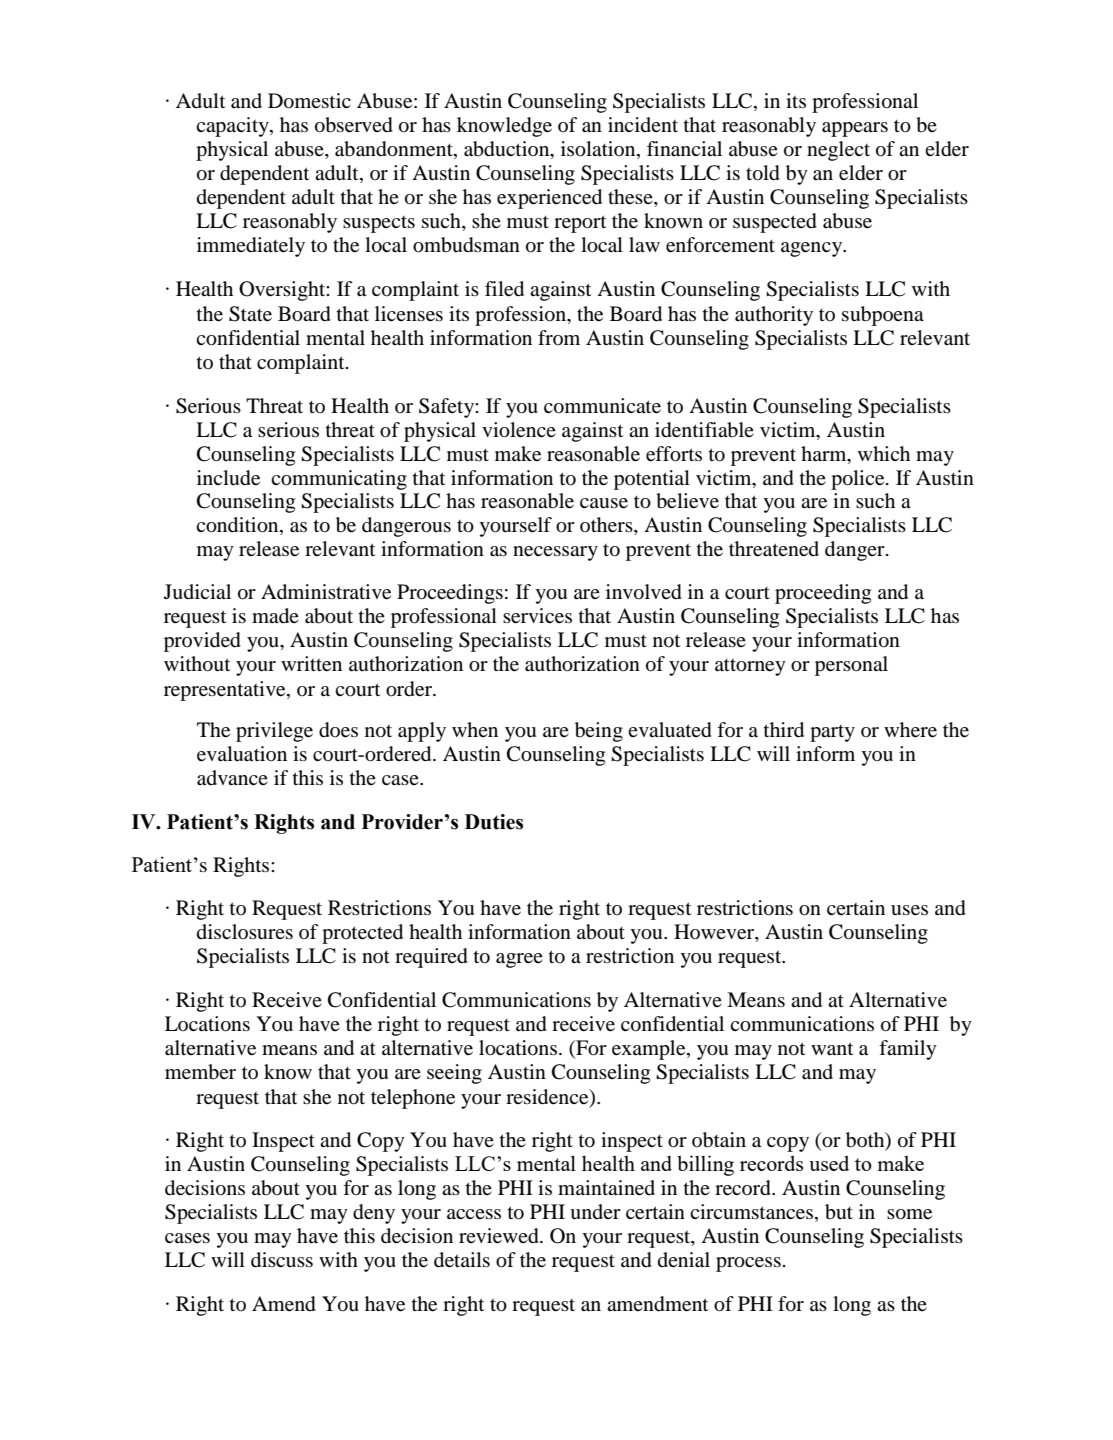 Image resolution: width=1113 pixels, height=1440 pixels. Describe the element at coordinates (599, 150) in the screenshot. I see `isolation` at that location.
